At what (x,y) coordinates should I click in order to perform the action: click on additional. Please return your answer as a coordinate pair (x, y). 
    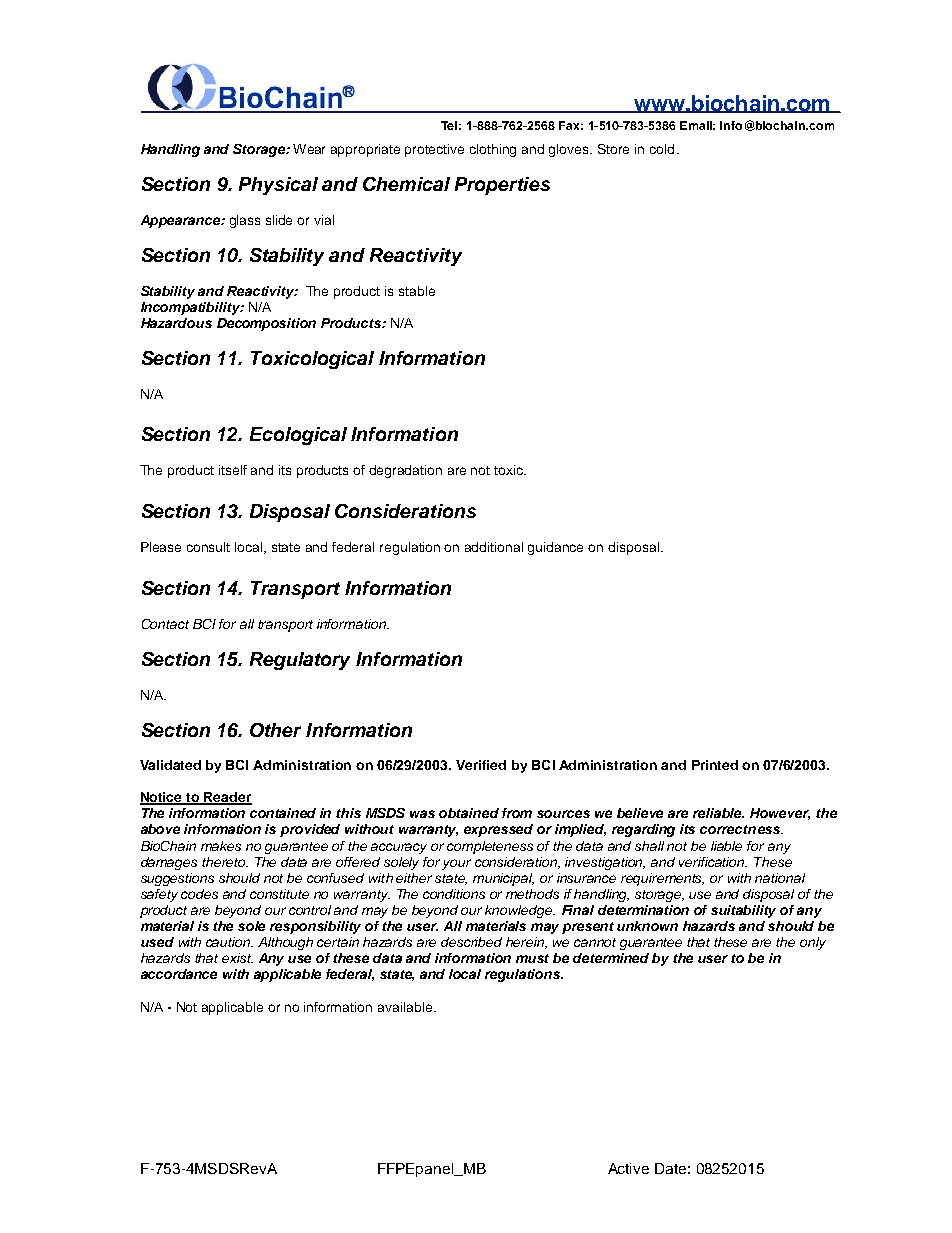
    Looking at the image, I should click on (494, 547).
